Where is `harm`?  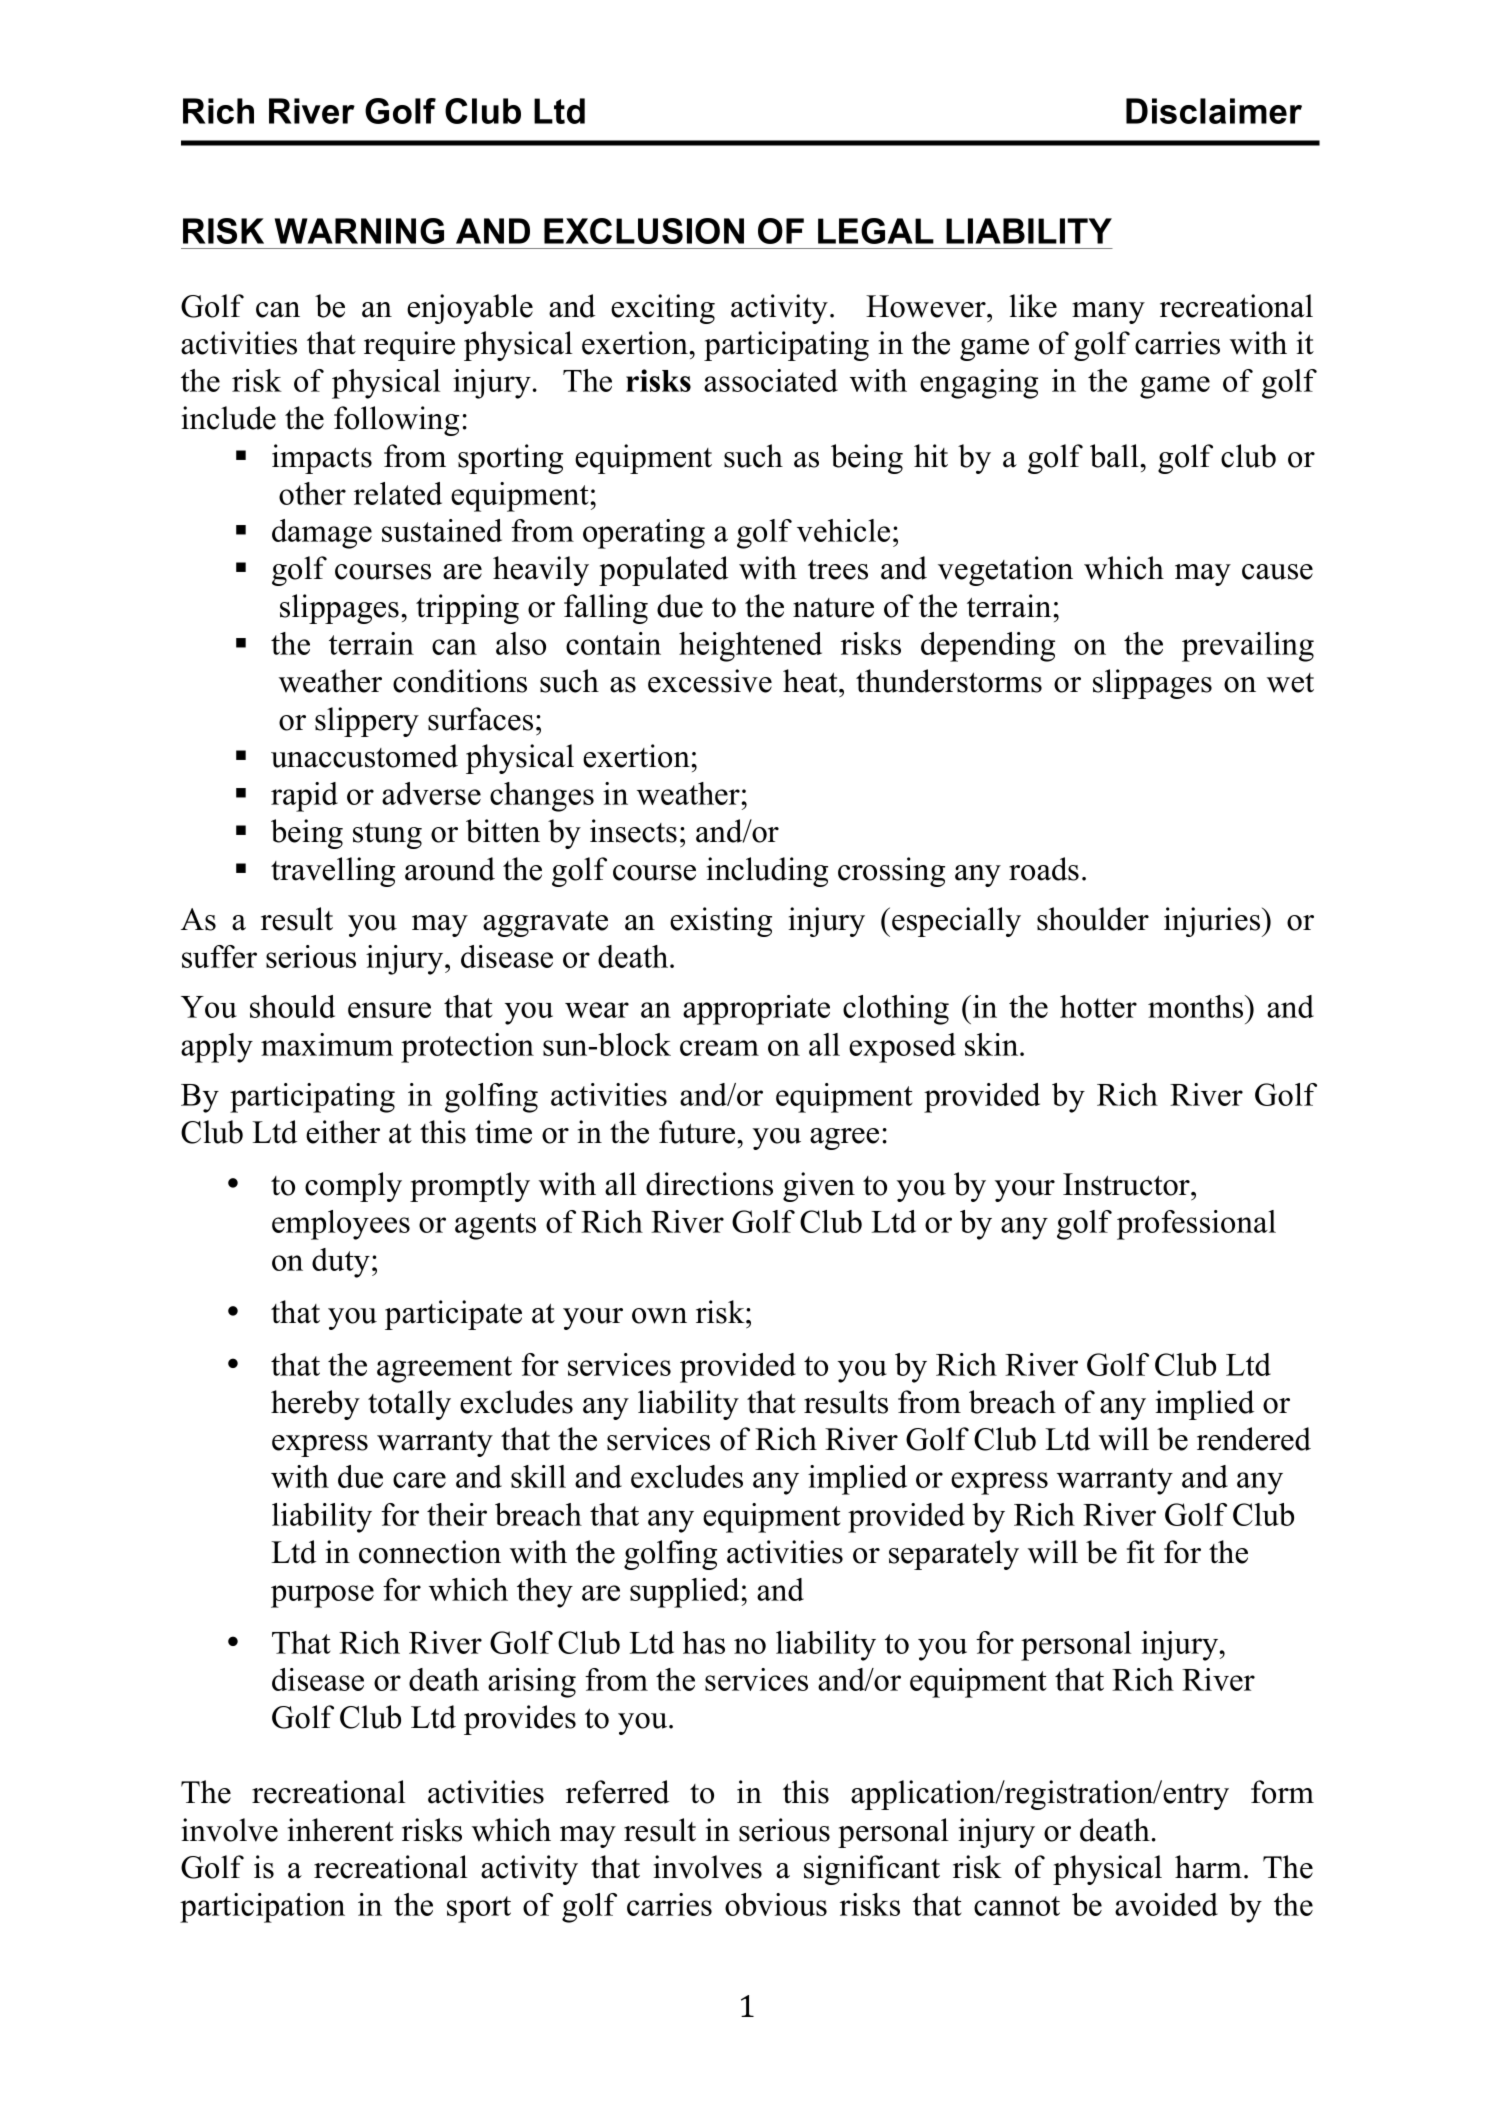
harm is located at coordinates (1208, 1867).
